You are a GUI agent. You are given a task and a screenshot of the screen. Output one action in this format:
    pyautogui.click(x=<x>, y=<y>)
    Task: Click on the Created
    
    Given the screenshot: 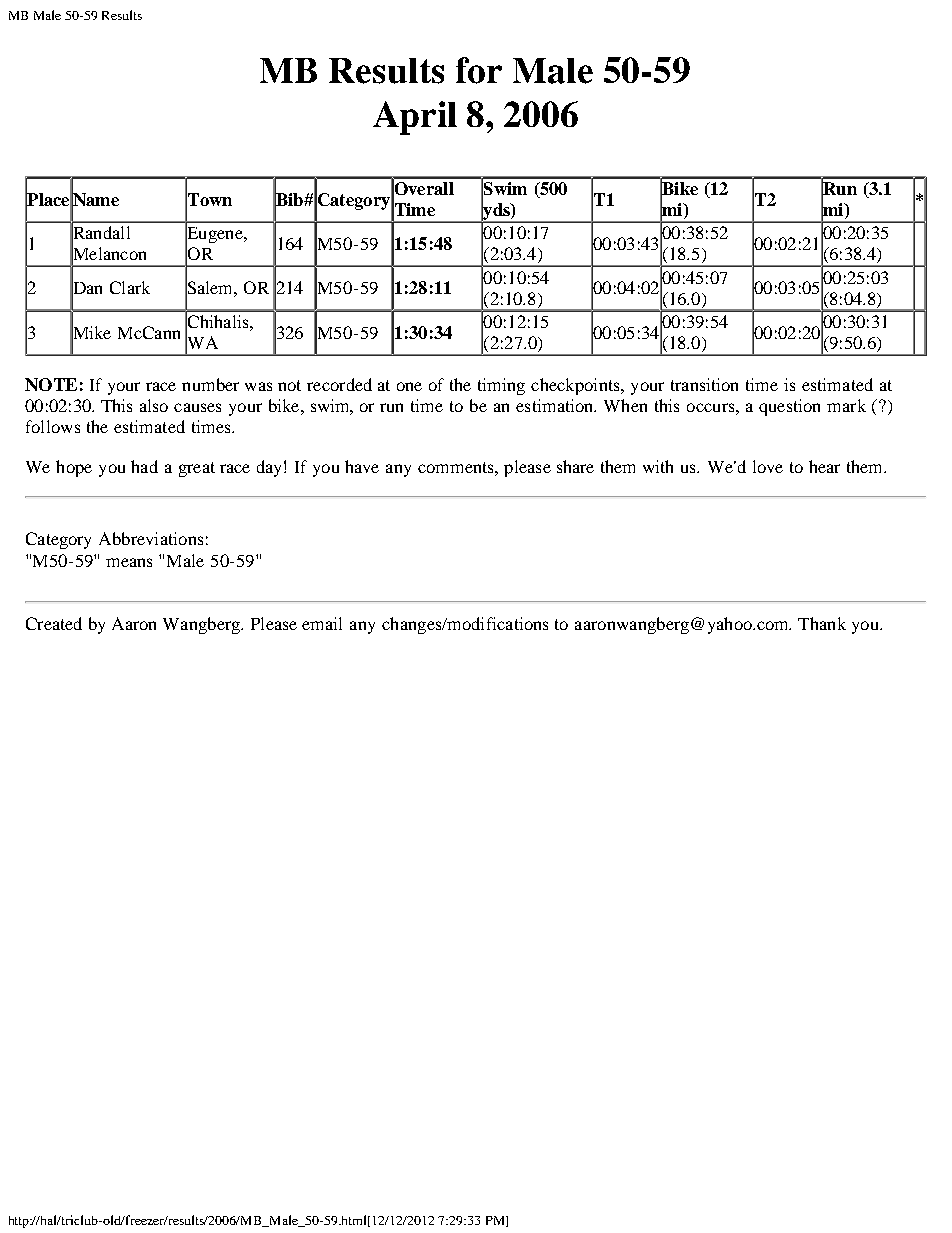 What is the action you would take?
    pyautogui.click(x=54, y=623)
